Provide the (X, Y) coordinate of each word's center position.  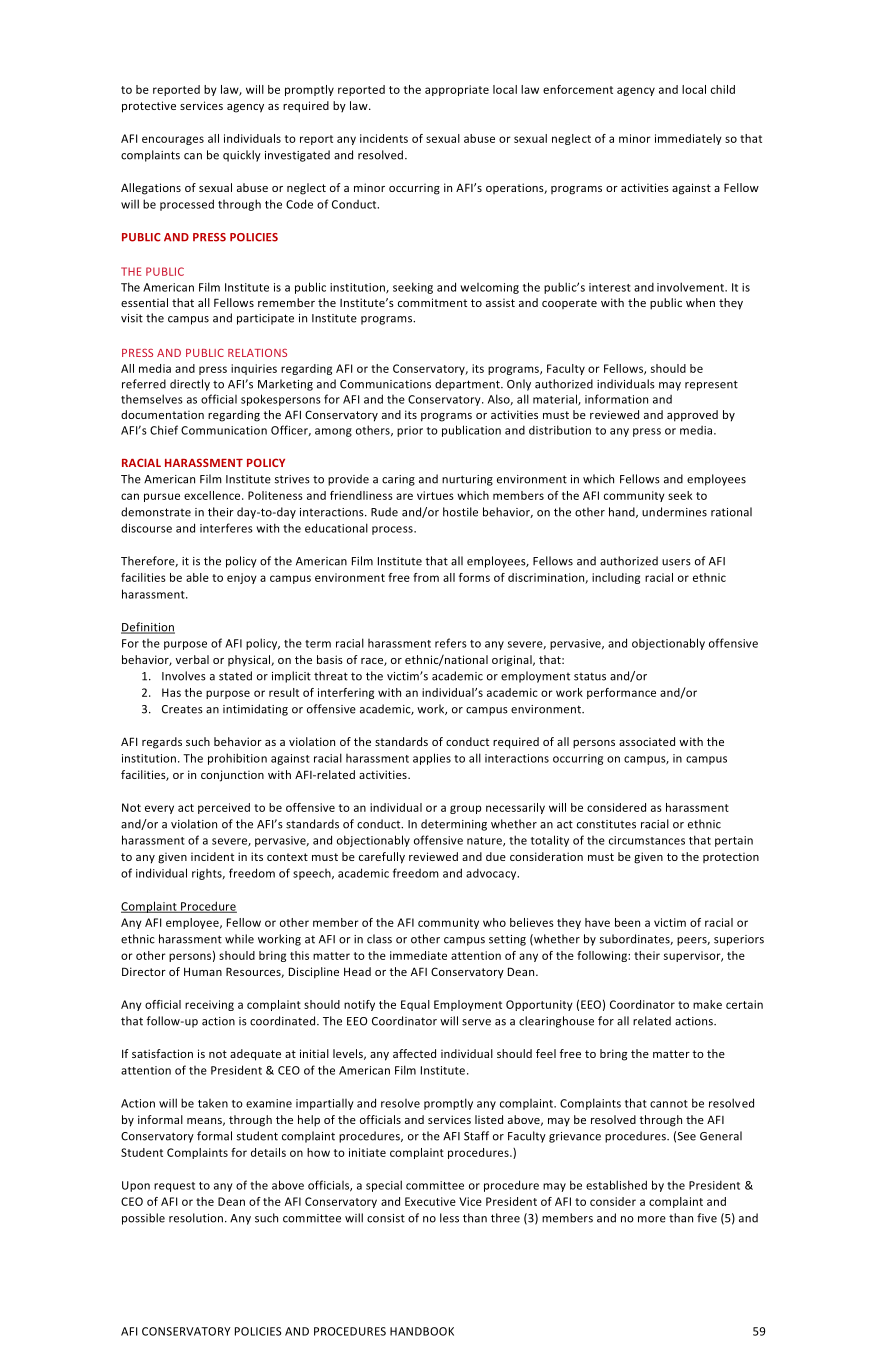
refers (451, 643)
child (723, 89)
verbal (192, 659)
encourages (173, 140)
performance (621, 693)
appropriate (457, 90)
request (174, 1187)
